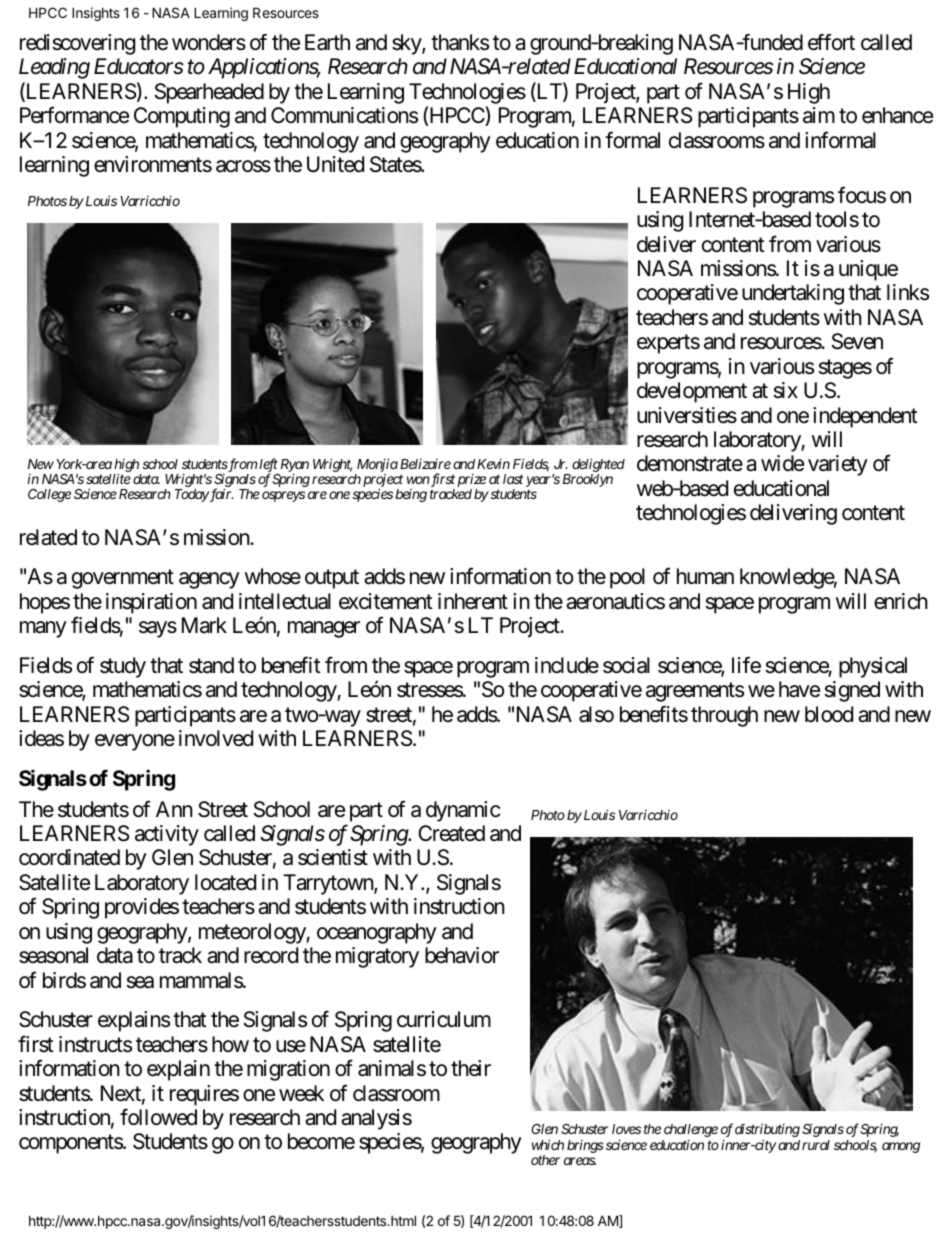  Describe the element at coordinates (473, 601) in the document. I see `inherent` at that location.
